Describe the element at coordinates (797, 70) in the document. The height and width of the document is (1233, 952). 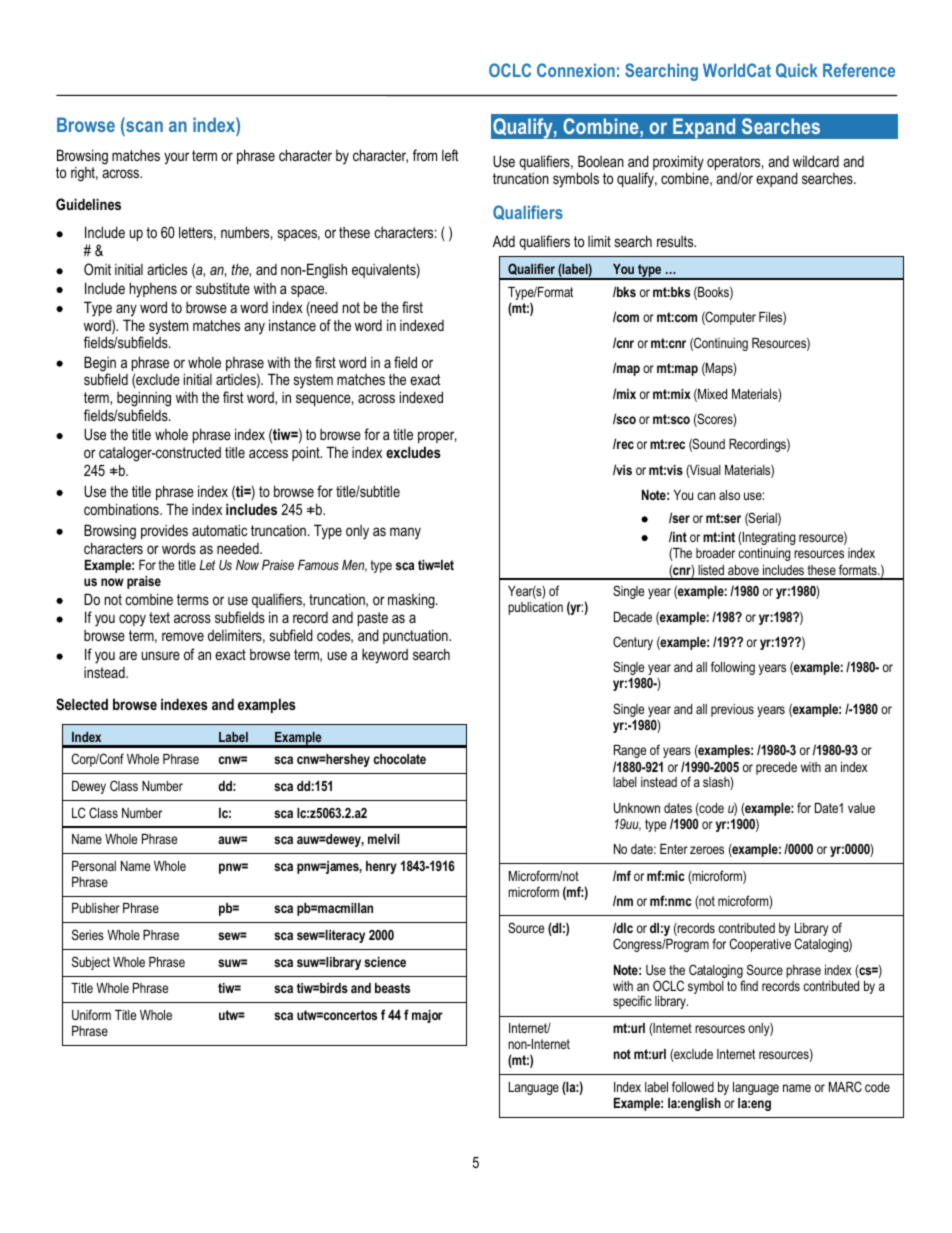
I see `Quick` at that location.
